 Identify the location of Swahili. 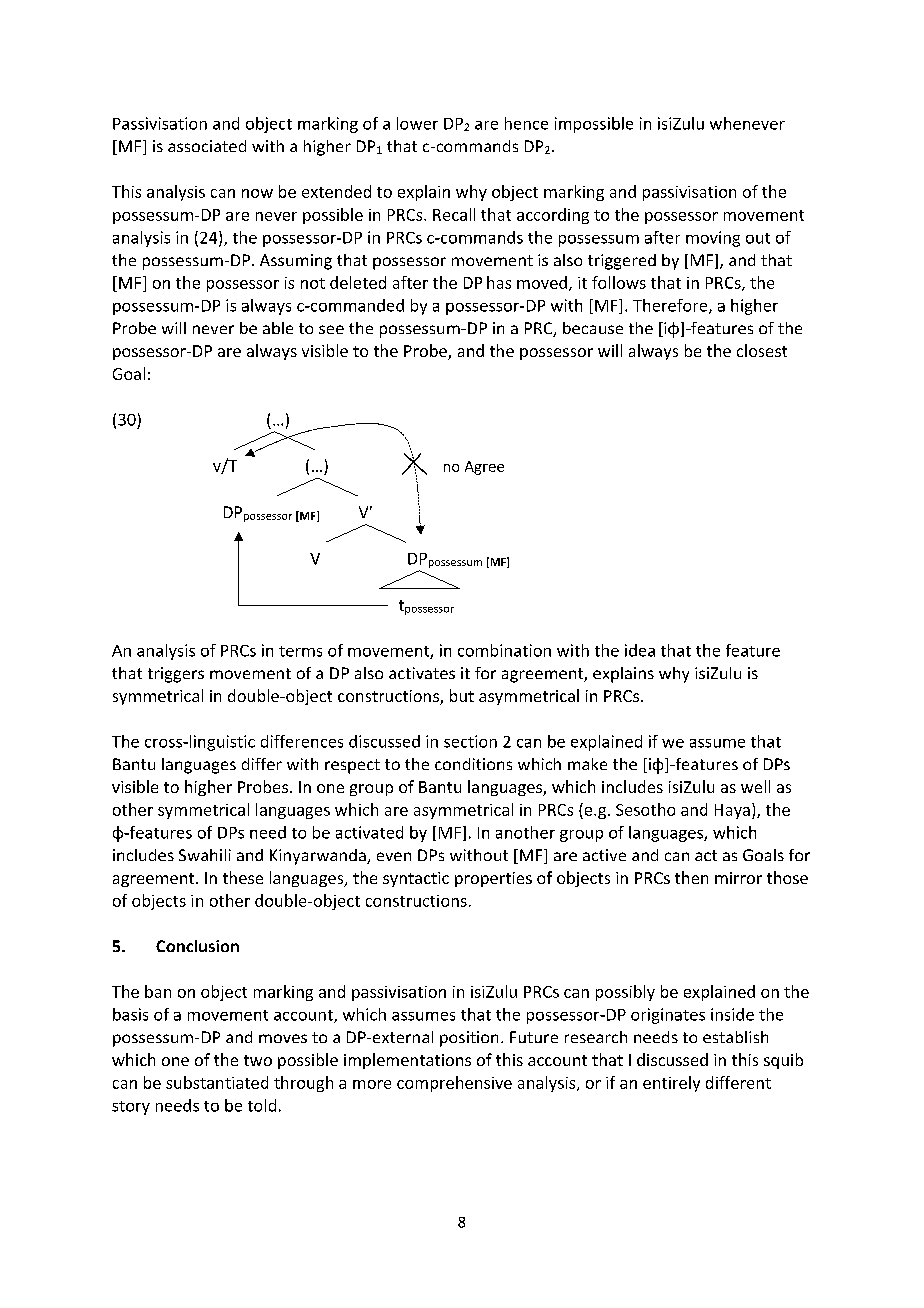
(205, 855).
